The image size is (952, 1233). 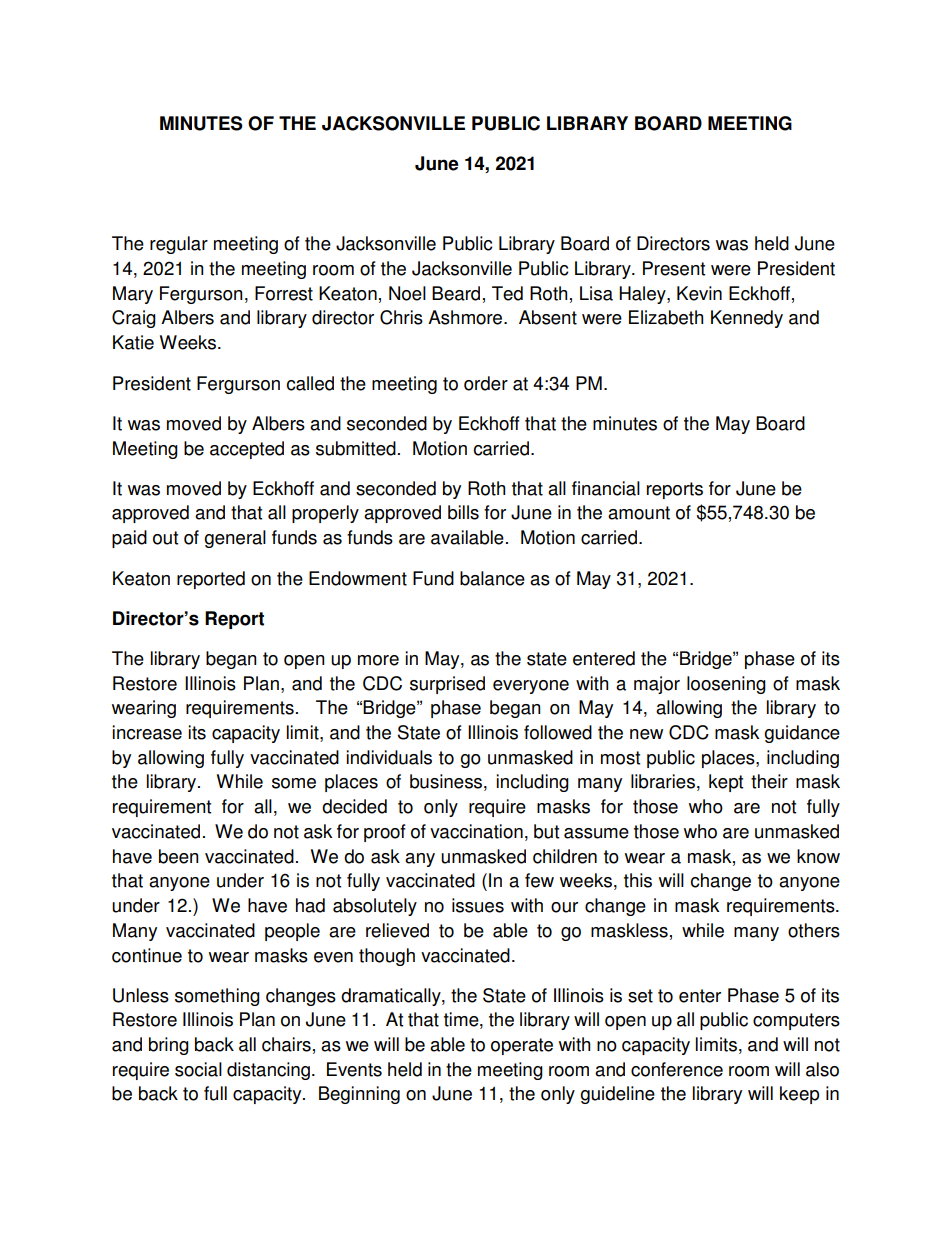 I want to click on operate, so click(x=522, y=1046).
